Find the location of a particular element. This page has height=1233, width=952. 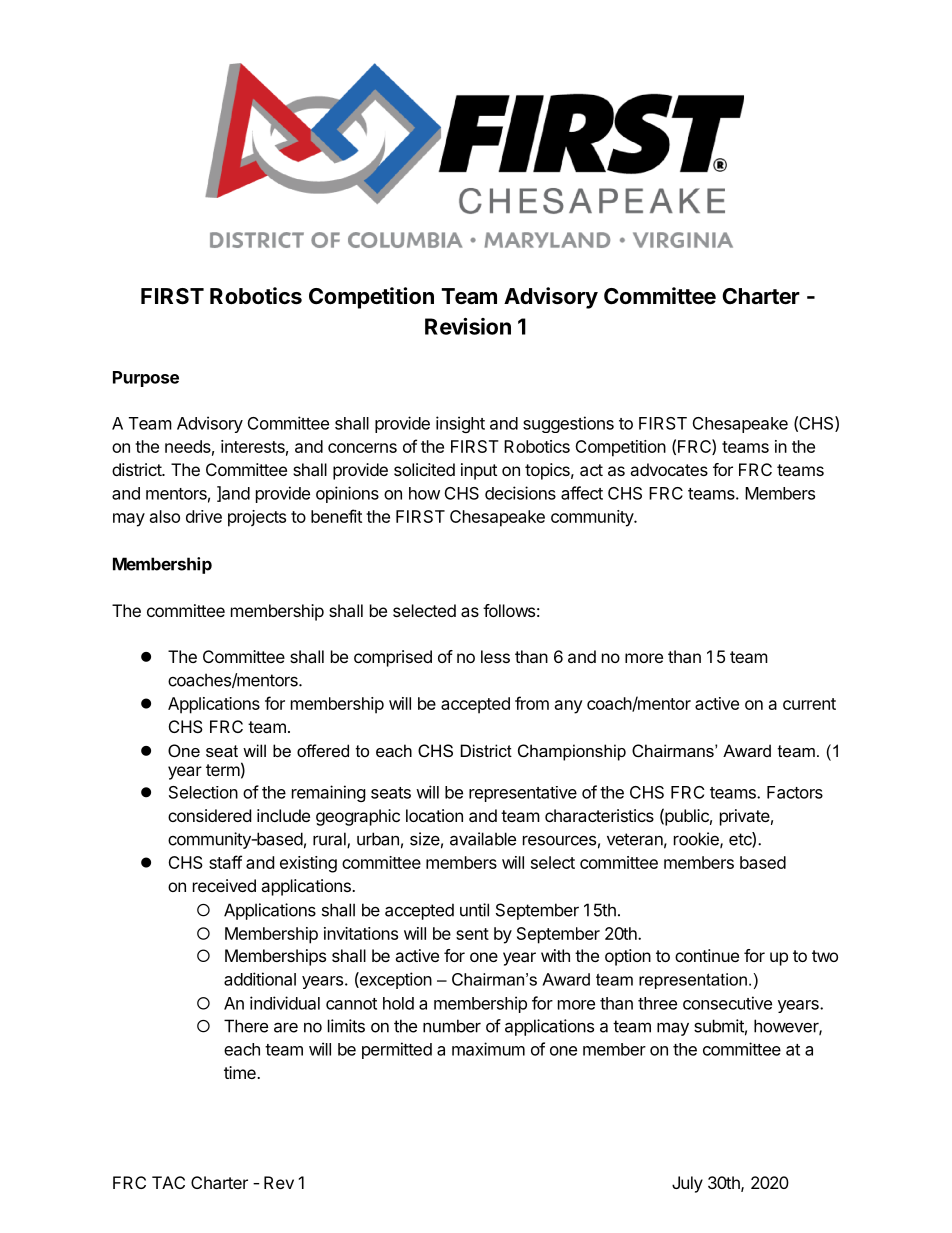

Factors is located at coordinates (795, 792).
